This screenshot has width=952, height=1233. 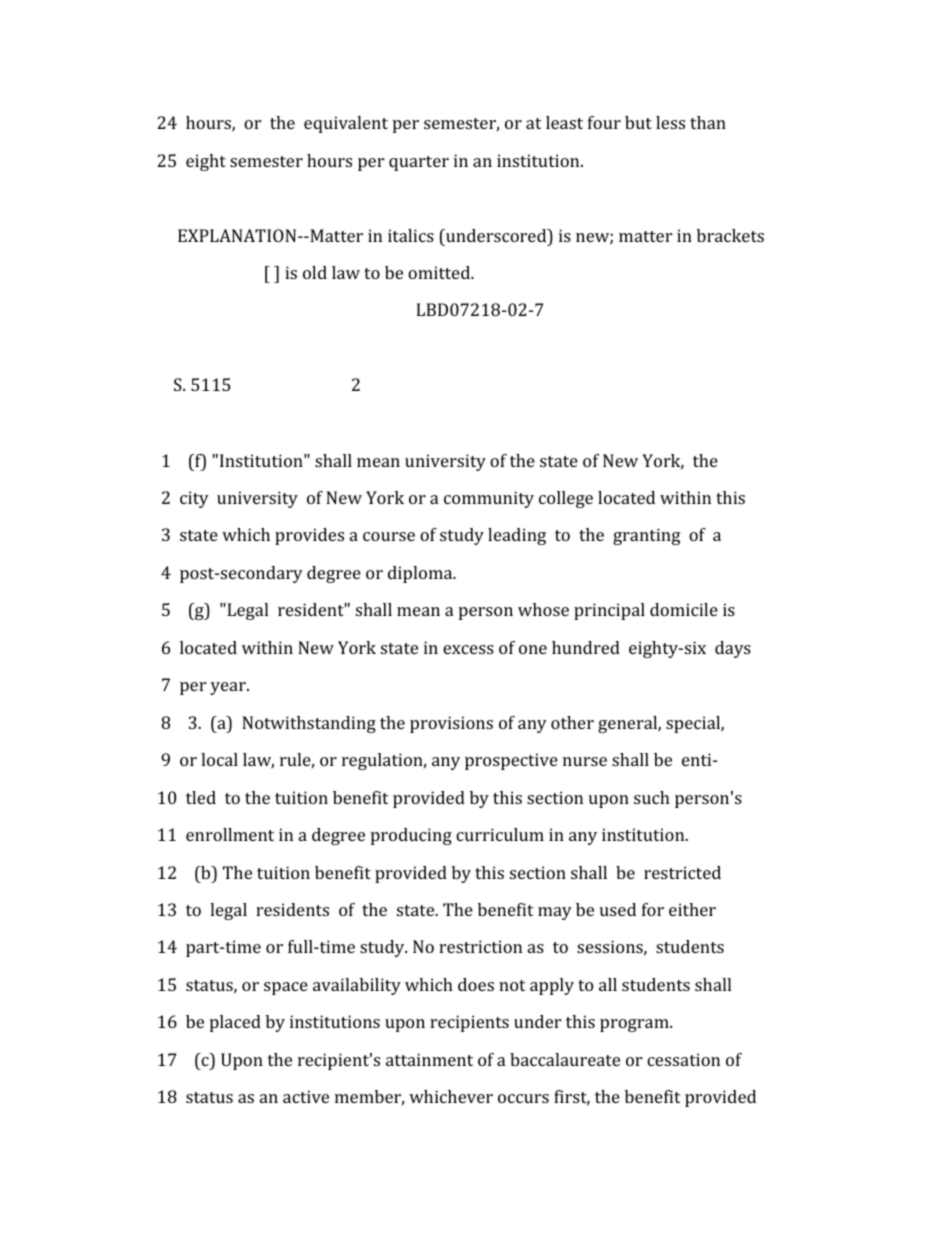 What do you see at coordinates (451, 724) in the screenshot?
I see `provisions` at bounding box center [451, 724].
